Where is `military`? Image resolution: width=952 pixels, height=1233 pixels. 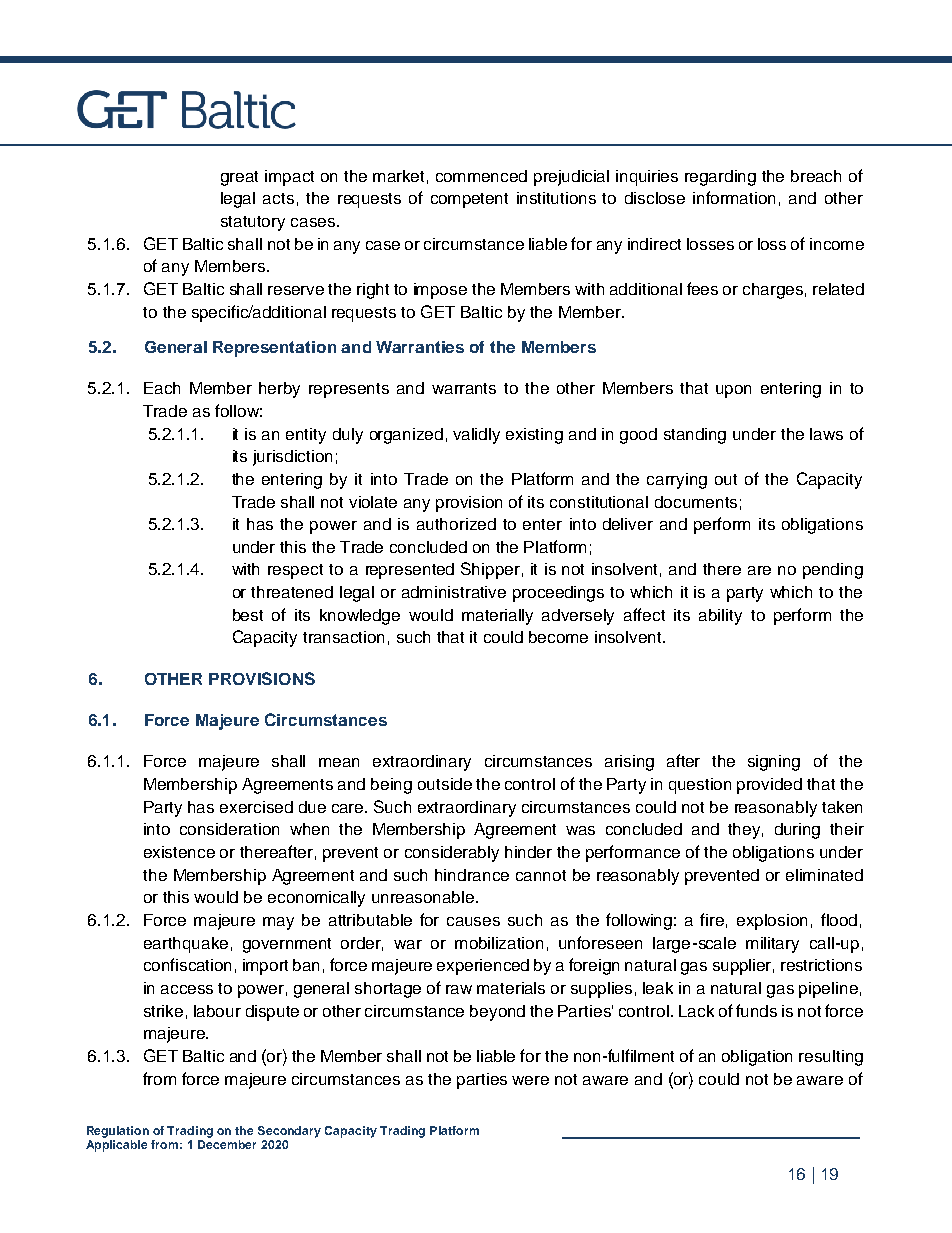 military is located at coordinates (772, 945).
